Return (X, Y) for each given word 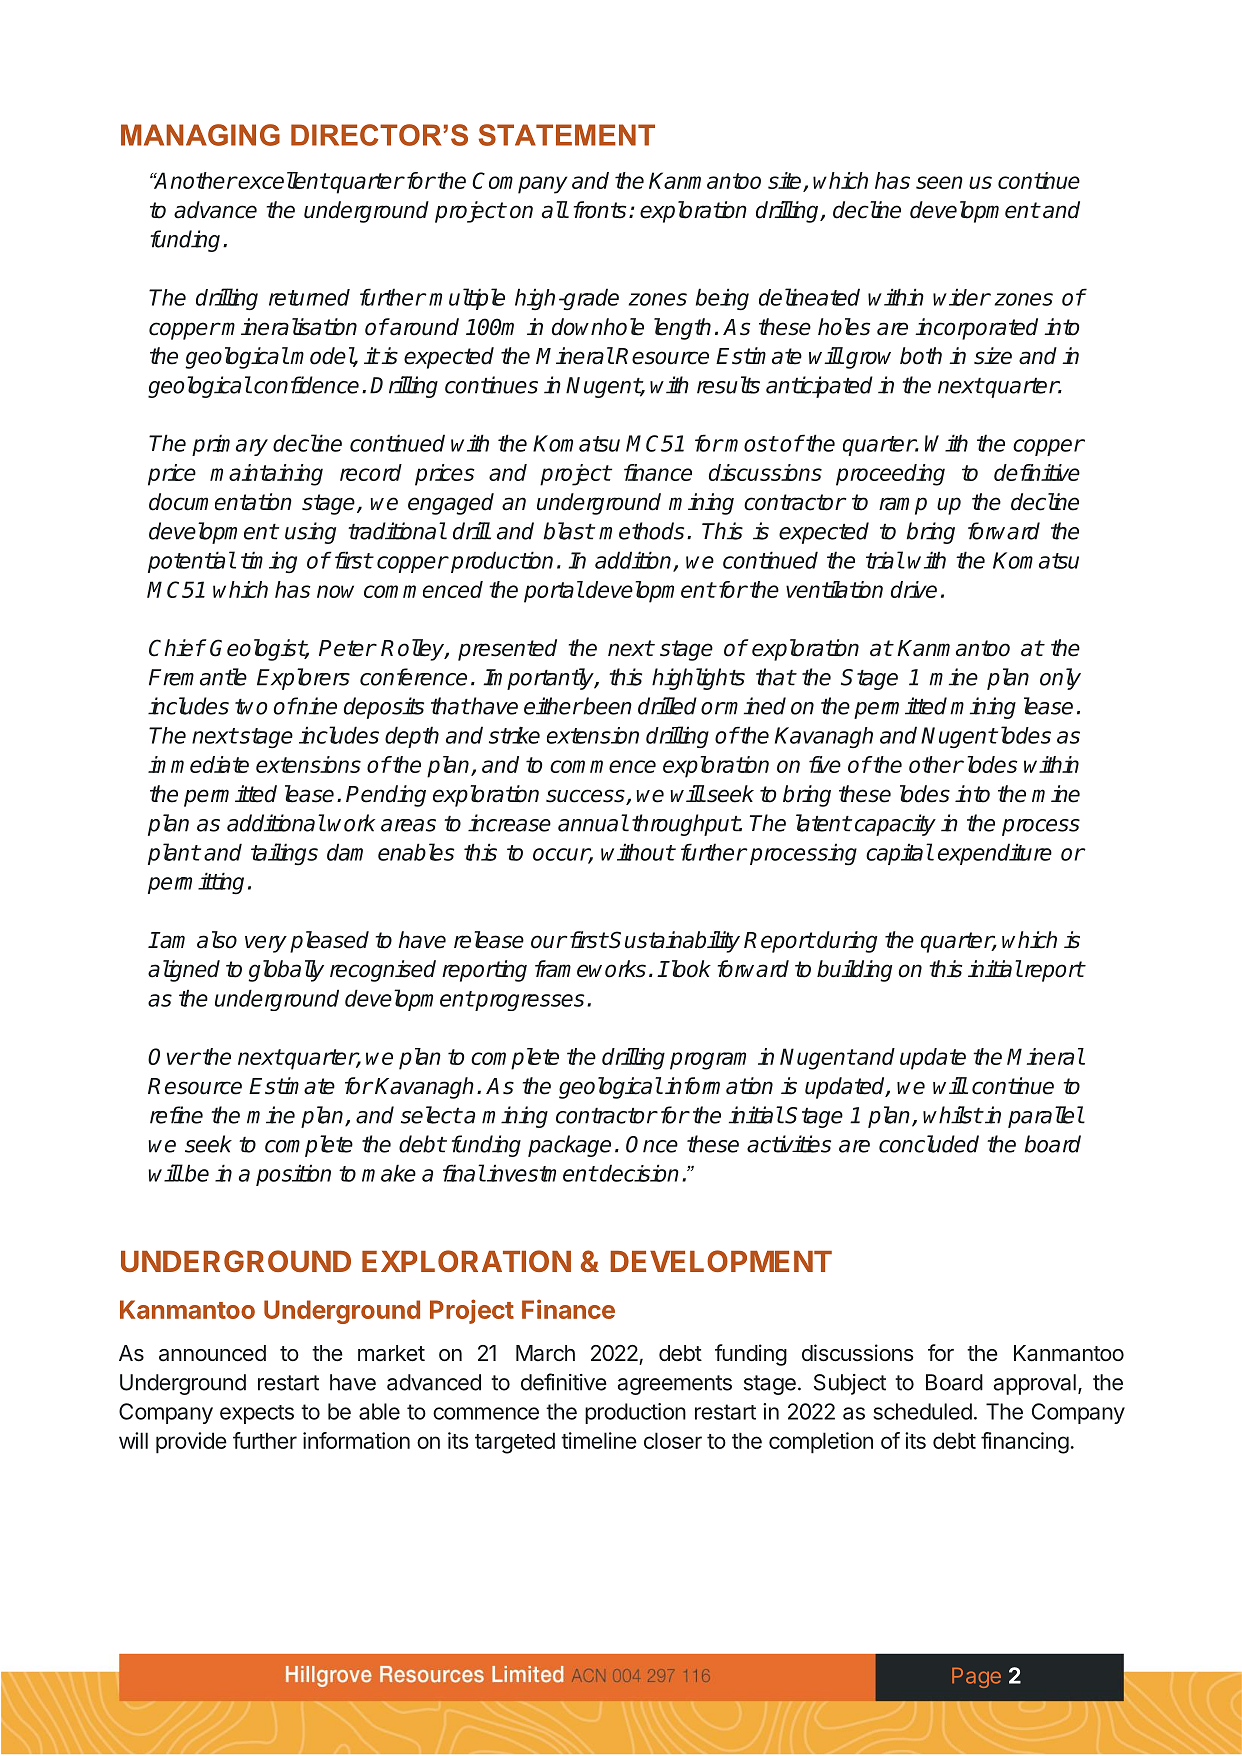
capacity (895, 825)
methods (641, 531)
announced (212, 1353)
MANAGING (200, 135)
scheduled (922, 1411)
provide (191, 1443)
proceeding (890, 475)
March (545, 1353)
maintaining (266, 475)
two (251, 707)
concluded (929, 1144)
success (586, 797)
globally (286, 971)
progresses (528, 1002)
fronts (600, 210)
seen (939, 182)
